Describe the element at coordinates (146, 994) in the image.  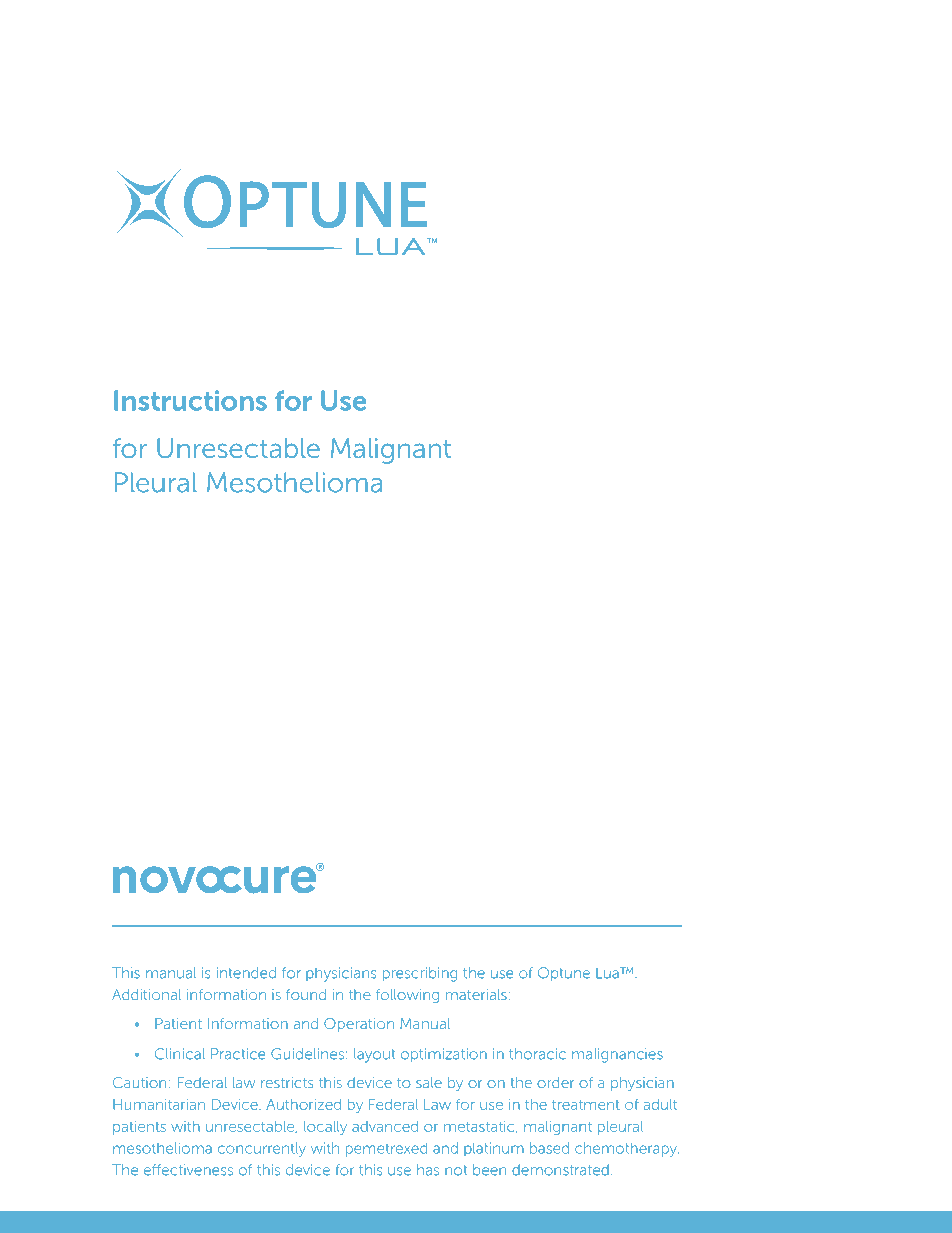
I see `Additional` at that location.
